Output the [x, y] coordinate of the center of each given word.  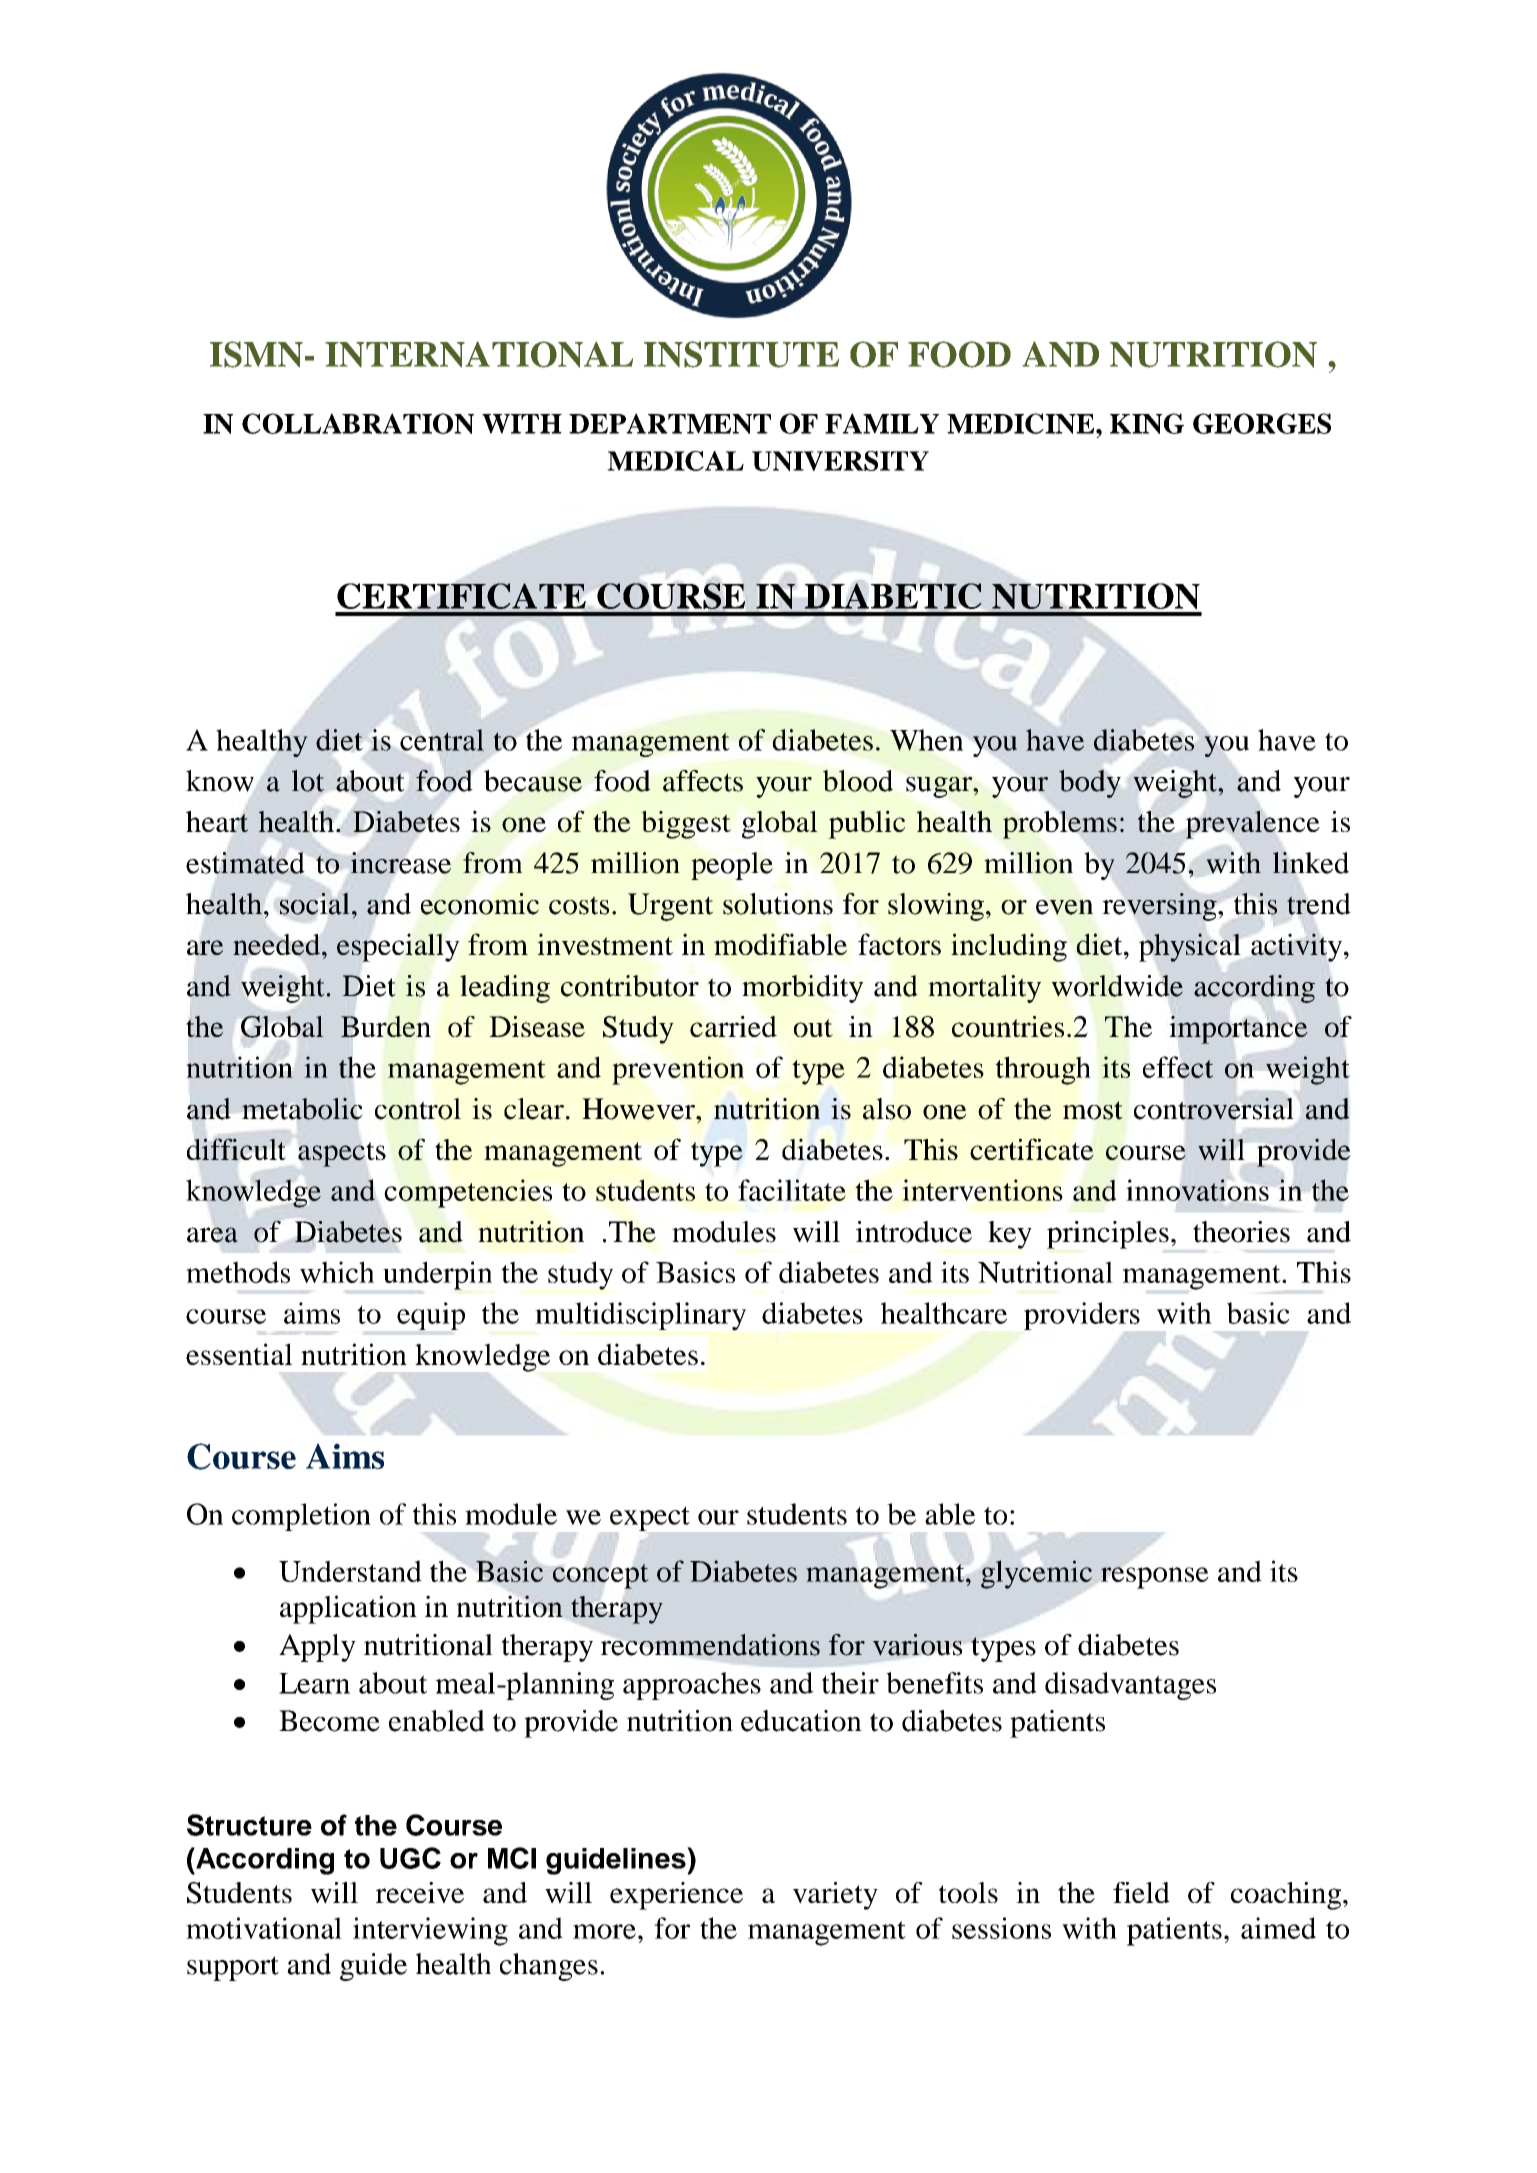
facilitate [792, 1190]
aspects [342, 1154]
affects [703, 781]
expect [650, 1518]
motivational [264, 1928]
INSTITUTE [741, 354]
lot [308, 781]
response [1154, 1577]
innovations [1198, 1190]
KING [1147, 423]
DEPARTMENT [670, 423]
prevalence [1253, 825]
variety [835, 1896]
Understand [350, 1571]
